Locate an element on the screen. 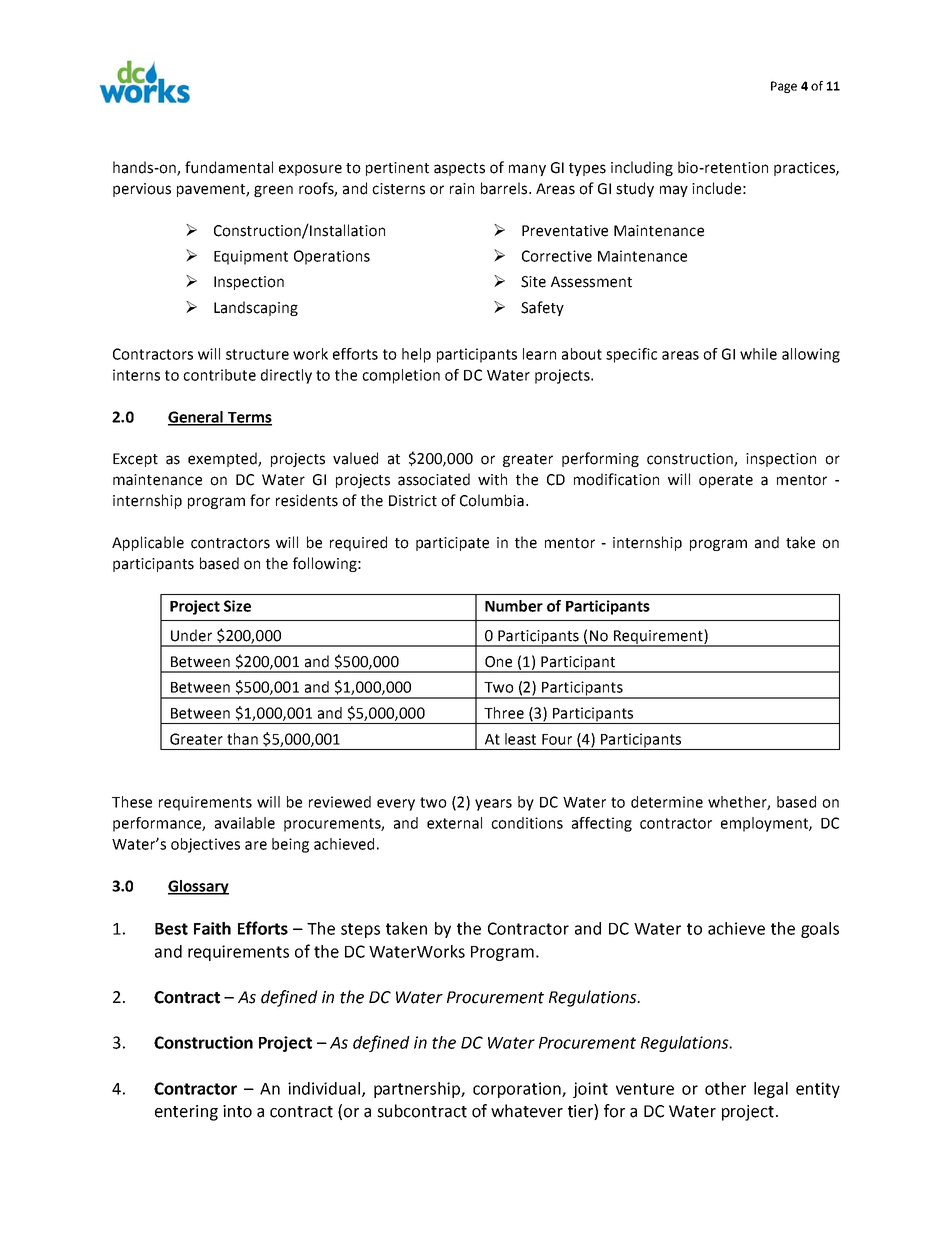 Image resolution: width=952 pixels, height=1233 pixels. Page is located at coordinates (784, 87).
